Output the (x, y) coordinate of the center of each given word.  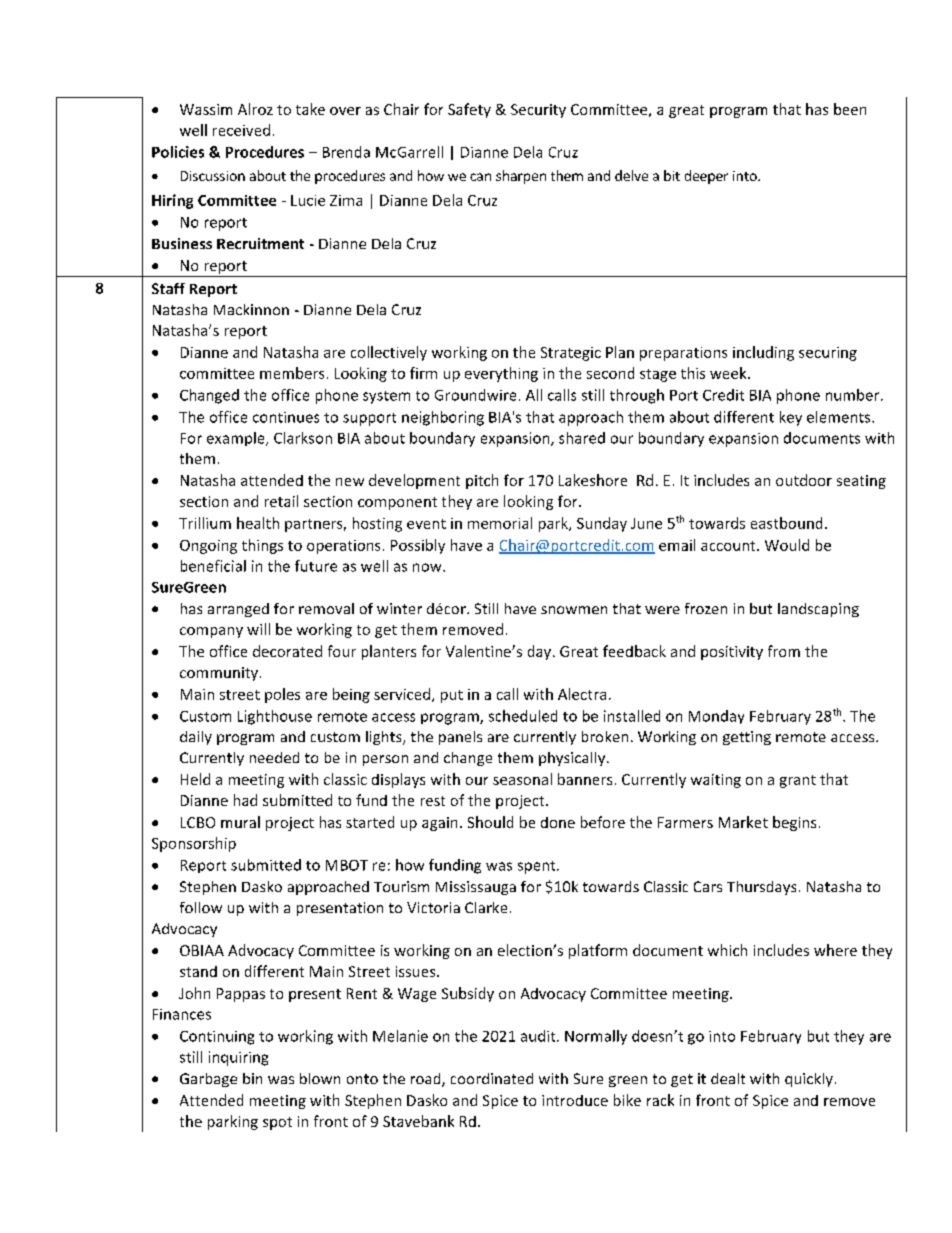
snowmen (574, 610)
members (292, 373)
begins (794, 823)
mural (240, 822)
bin (252, 1078)
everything (501, 374)
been (850, 109)
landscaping (818, 610)
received (241, 130)
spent (538, 867)
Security (538, 111)
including (763, 353)
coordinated (492, 1078)
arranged (238, 610)
